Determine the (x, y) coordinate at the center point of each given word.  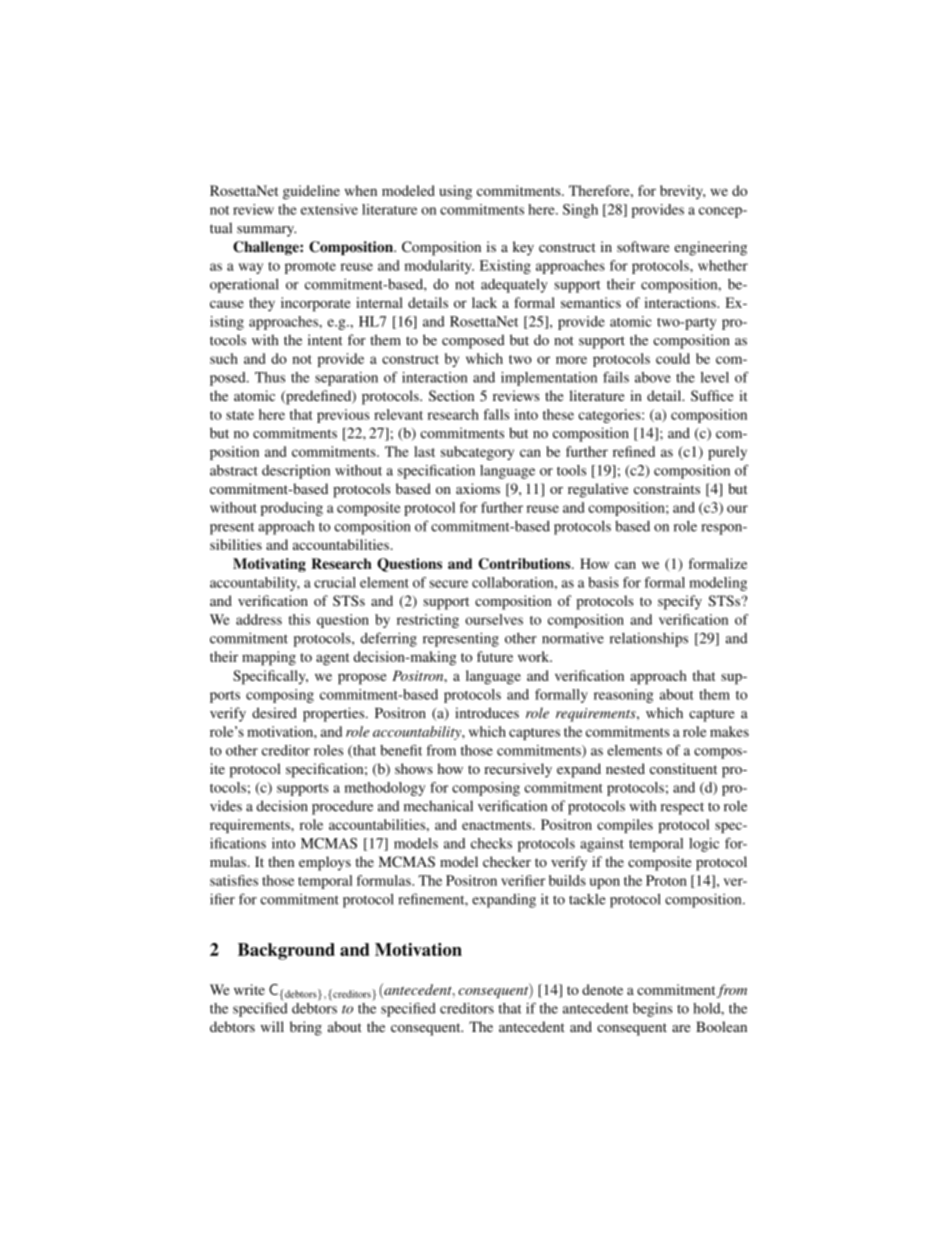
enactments (498, 825)
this (299, 619)
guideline (311, 192)
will (272, 1026)
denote (602, 989)
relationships (649, 639)
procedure (342, 807)
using (455, 192)
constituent (683, 768)
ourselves (494, 619)
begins (653, 1010)
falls (496, 414)
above (653, 377)
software (643, 246)
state (240, 415)
